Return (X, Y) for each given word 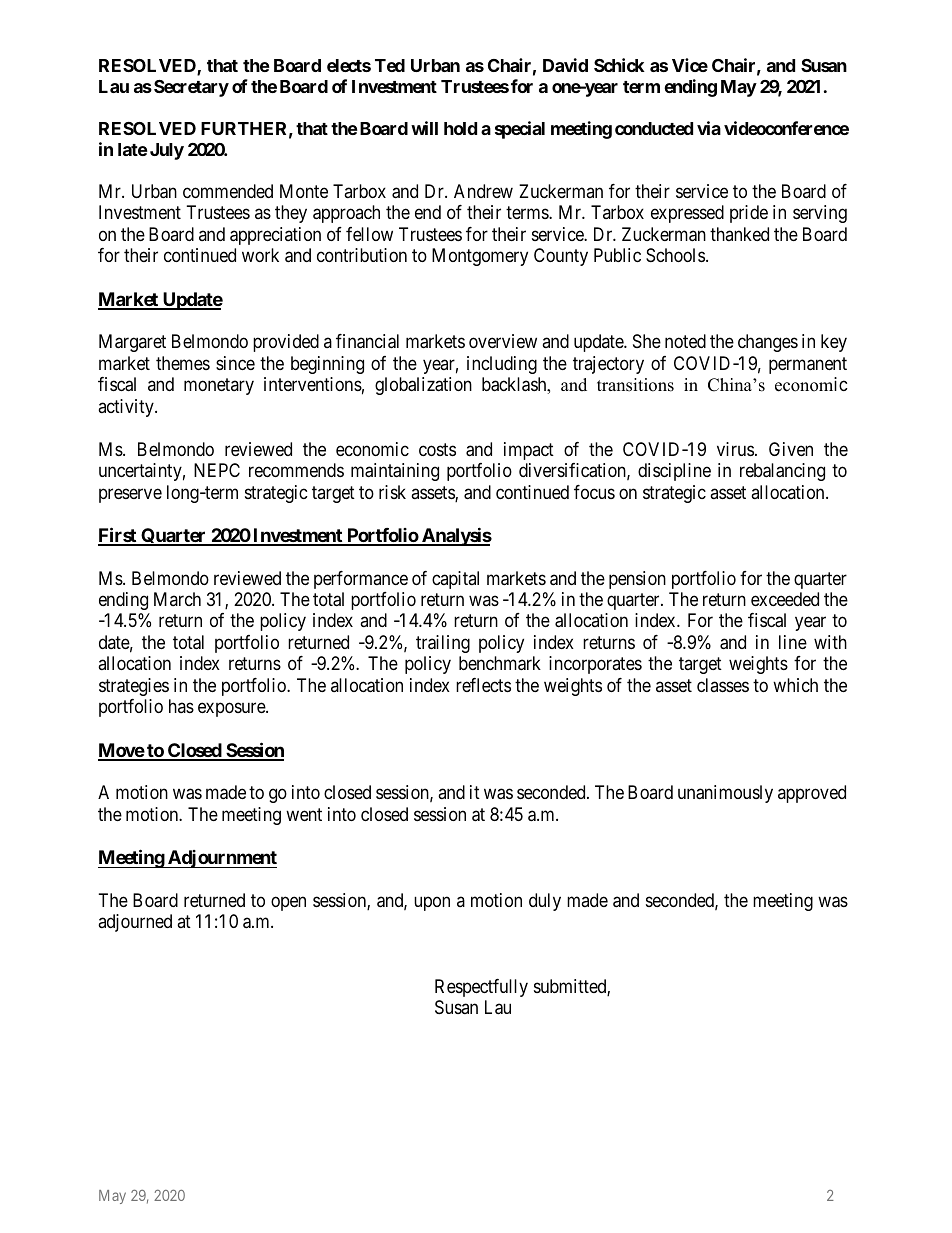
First (118, 536)
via (709, 128)
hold (460, 128)
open (288, 903)
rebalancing (782, 472)
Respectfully (481, 988)
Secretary (191, 88)
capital (455, 580)
